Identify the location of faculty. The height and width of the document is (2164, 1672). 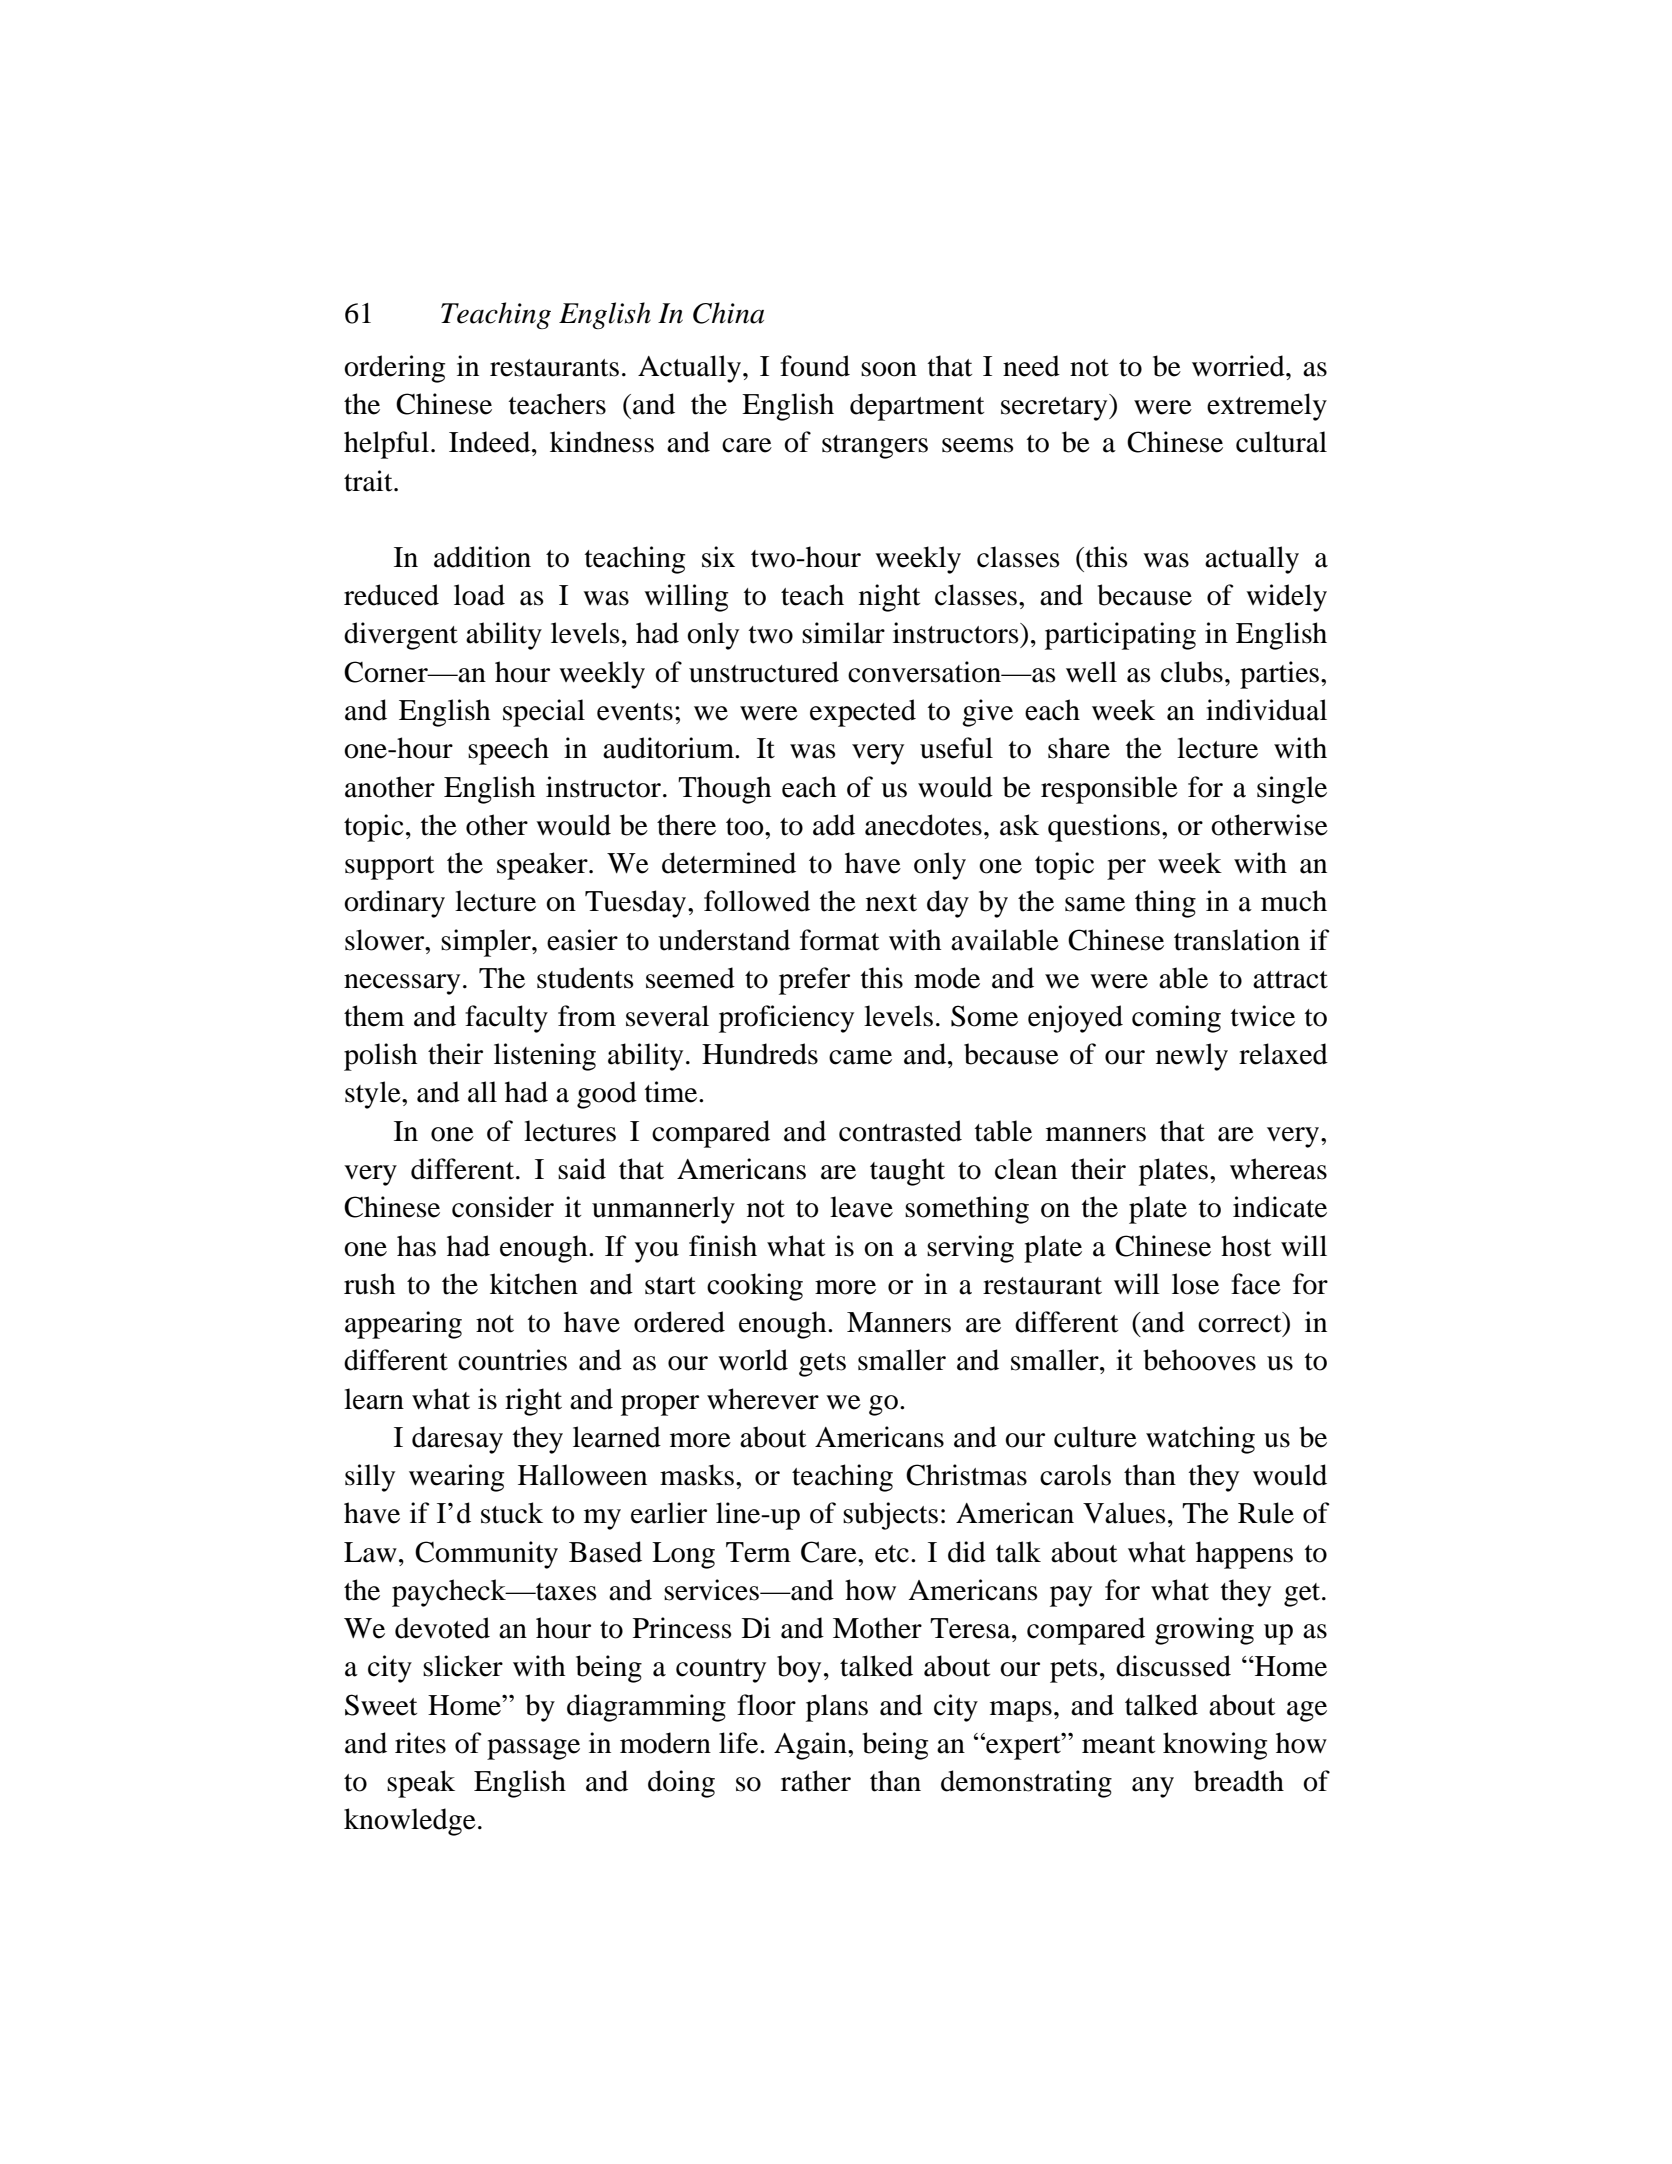
(506, 1019).
